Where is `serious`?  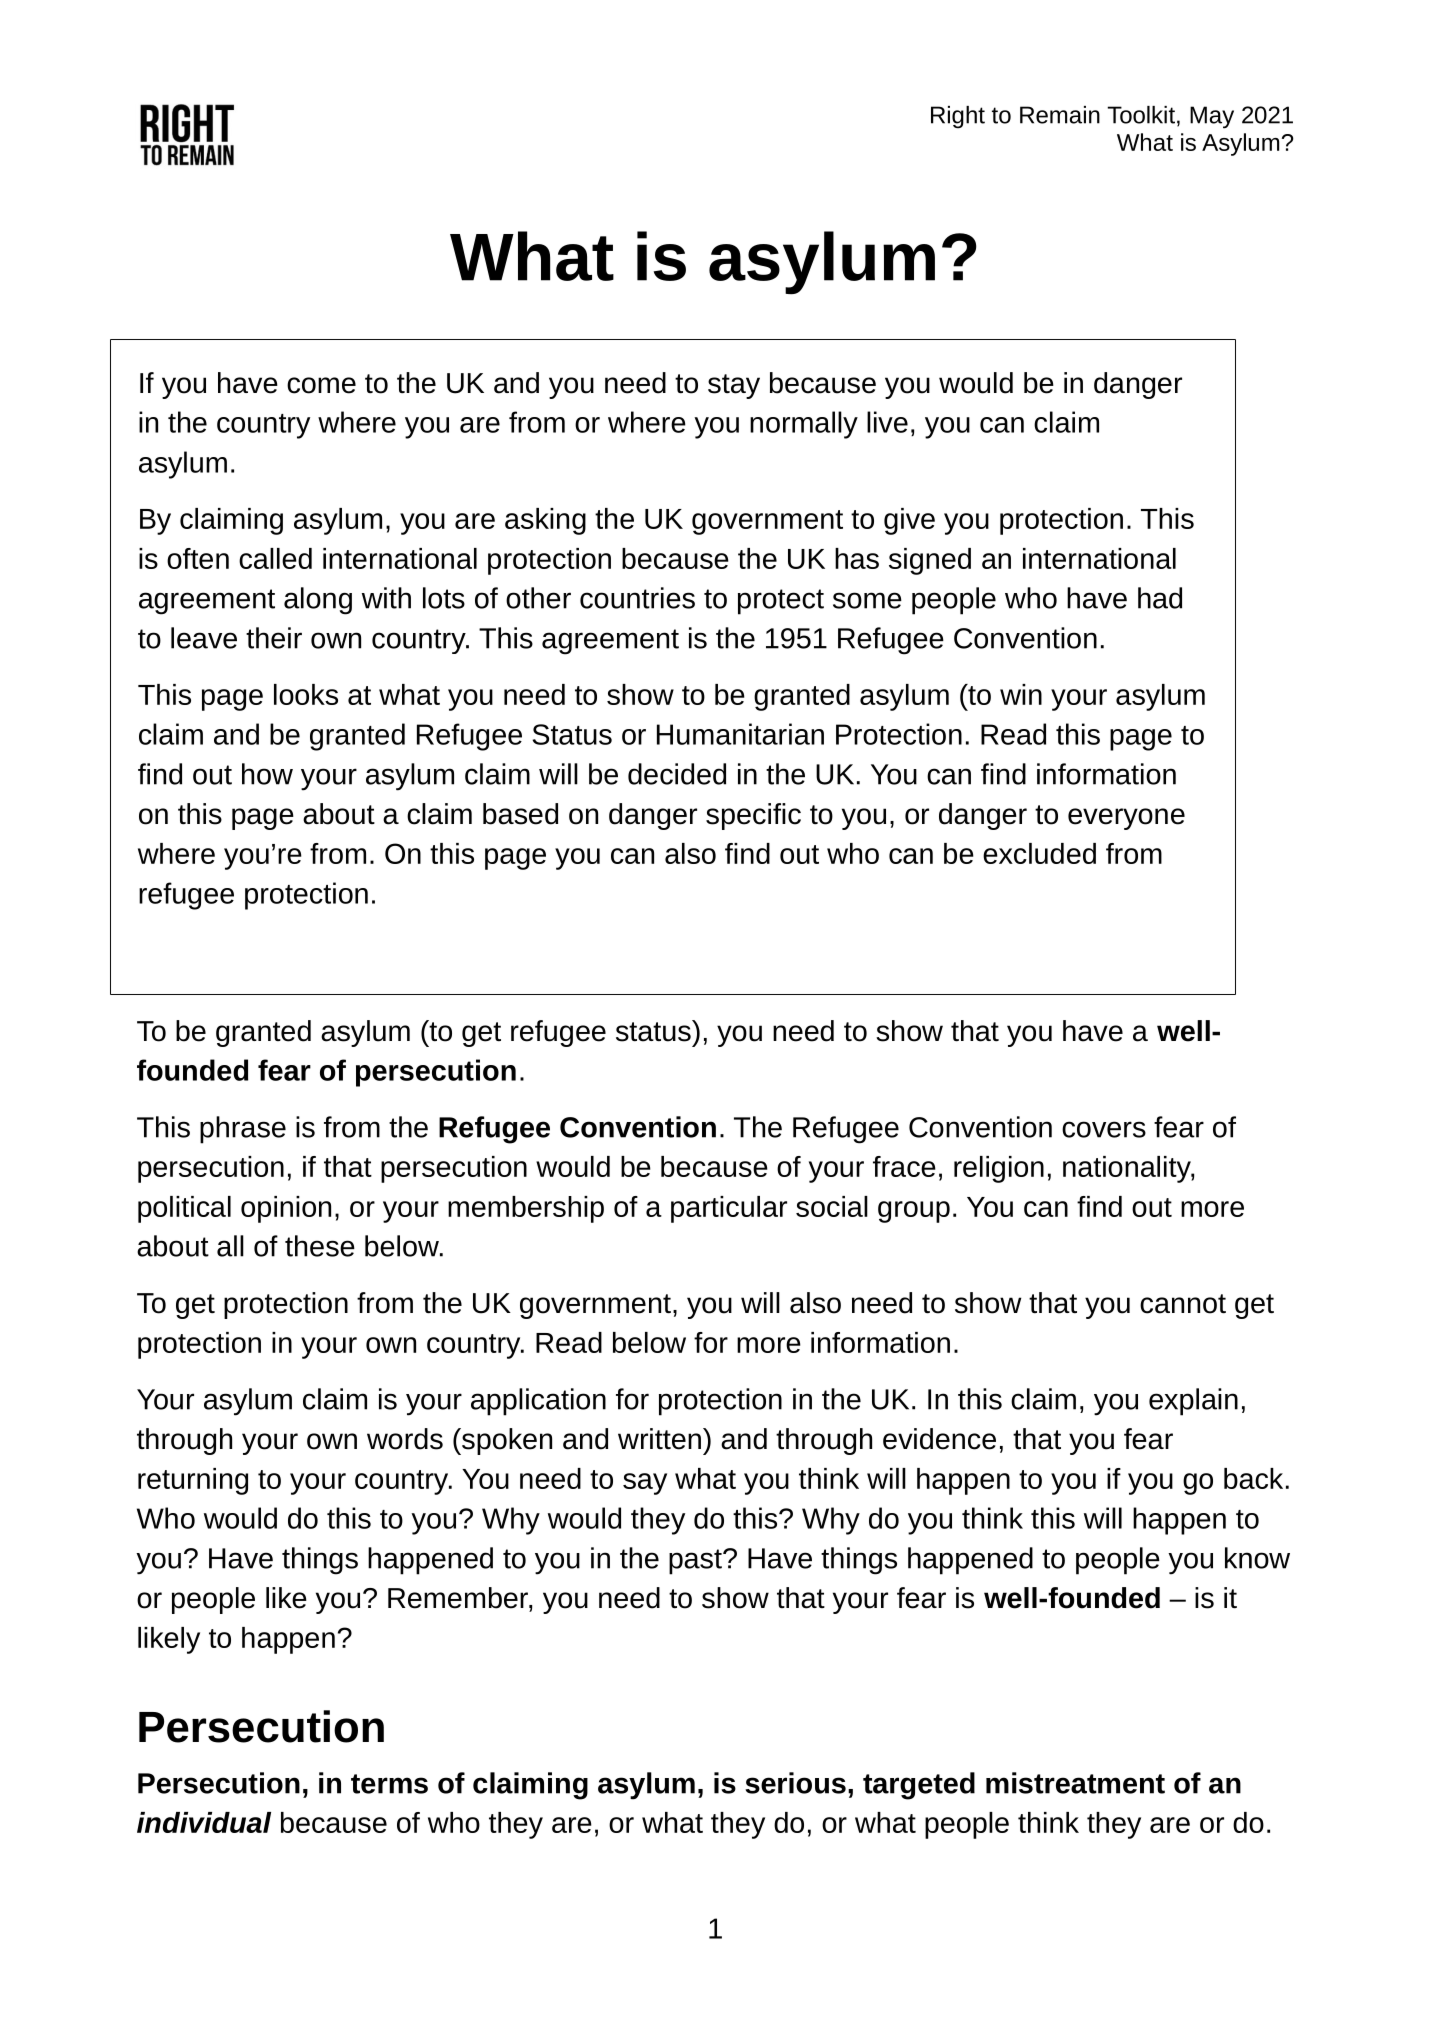
serious is located at coordinates (795, 1783).
